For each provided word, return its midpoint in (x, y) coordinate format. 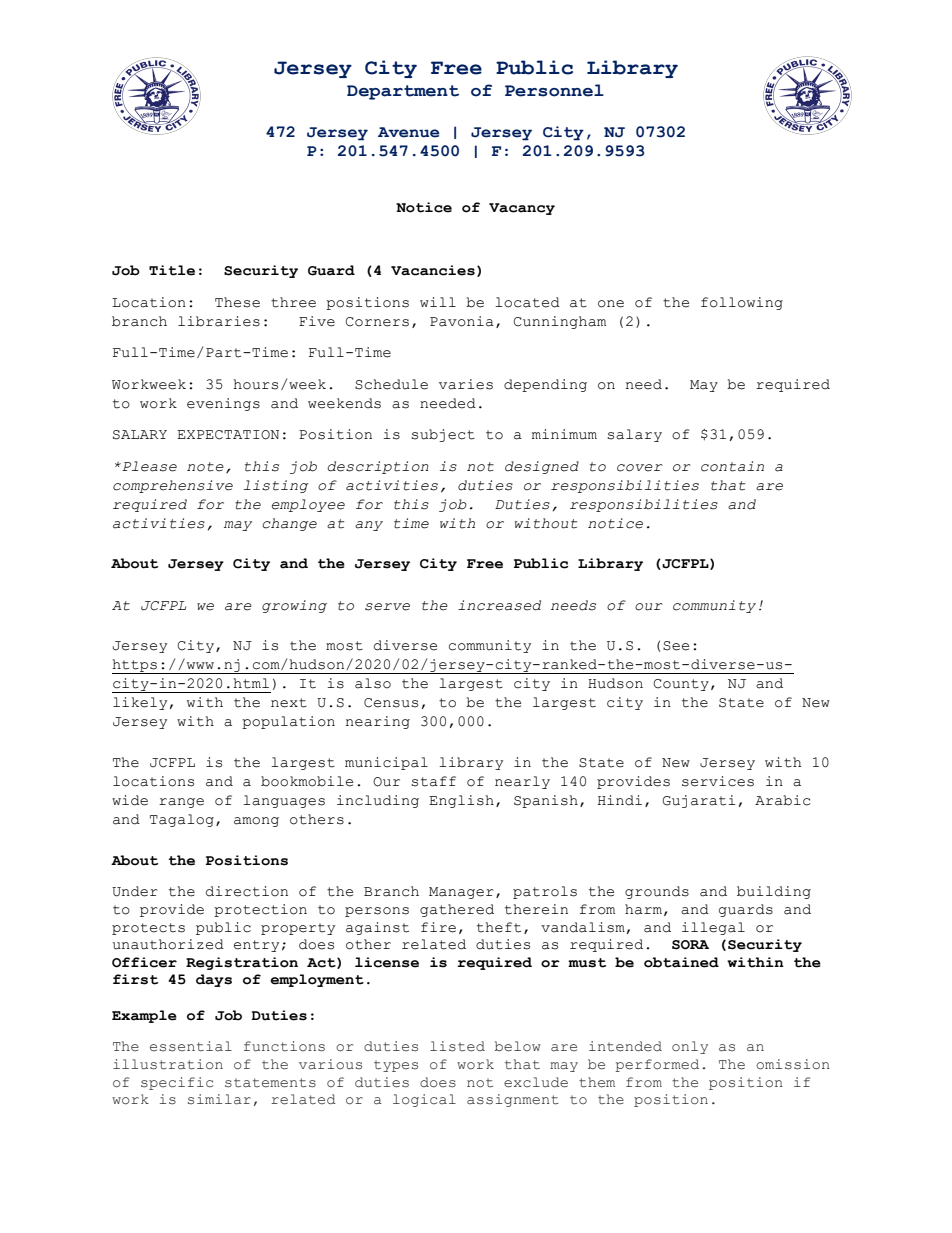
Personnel (554, 90)
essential (191, 1046)
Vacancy (522, 209)
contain (732, 466)
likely (140, 703)
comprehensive (173, 486)
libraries (219, 321)
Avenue (409, 132)
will (438, 302)
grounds (657, 892)
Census (391, 703)
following (742, 303)
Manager (461, 893)
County (681, 685)
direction (247, 891)
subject (443, 435)
